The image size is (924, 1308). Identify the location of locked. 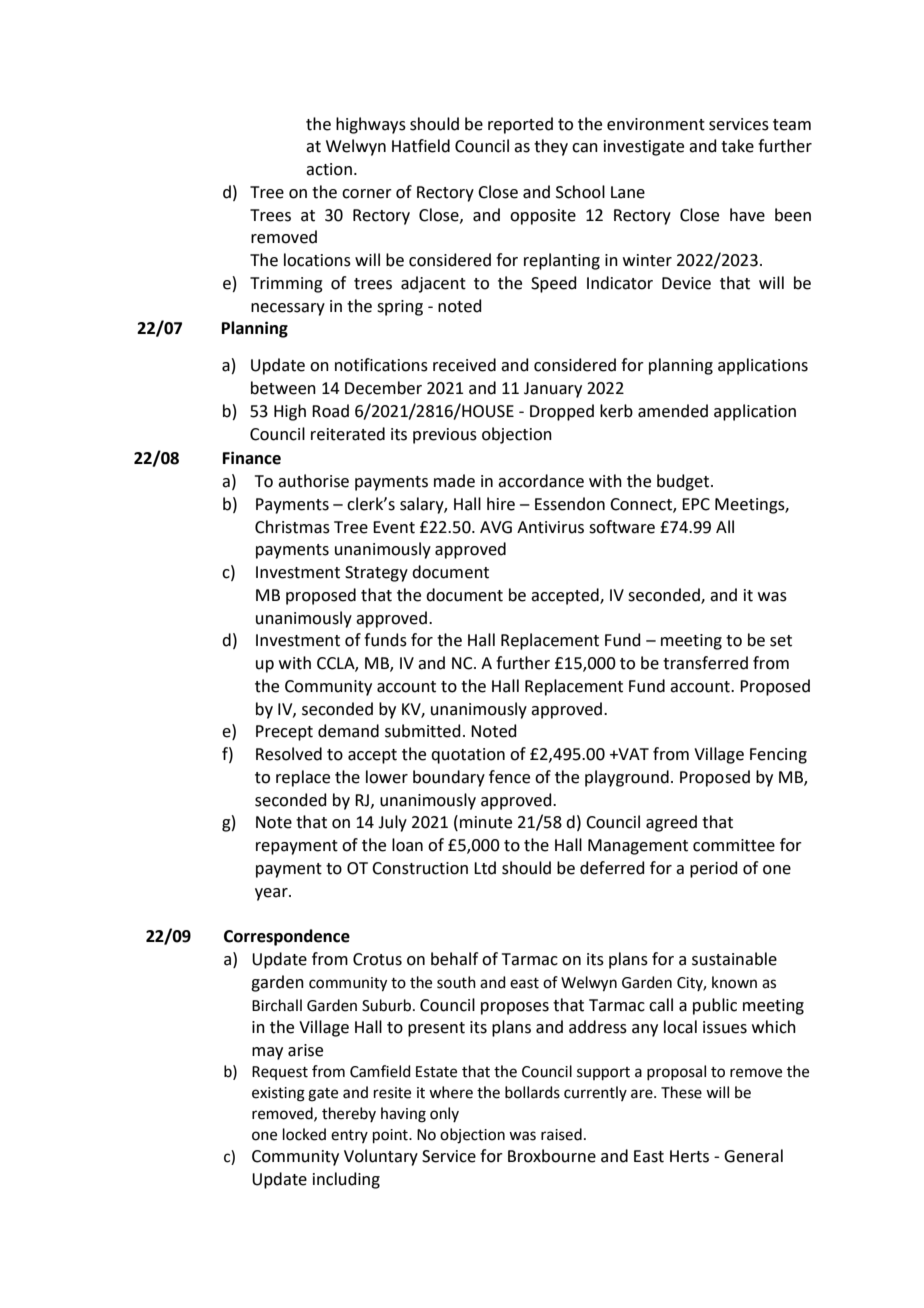
(304, 1134).
